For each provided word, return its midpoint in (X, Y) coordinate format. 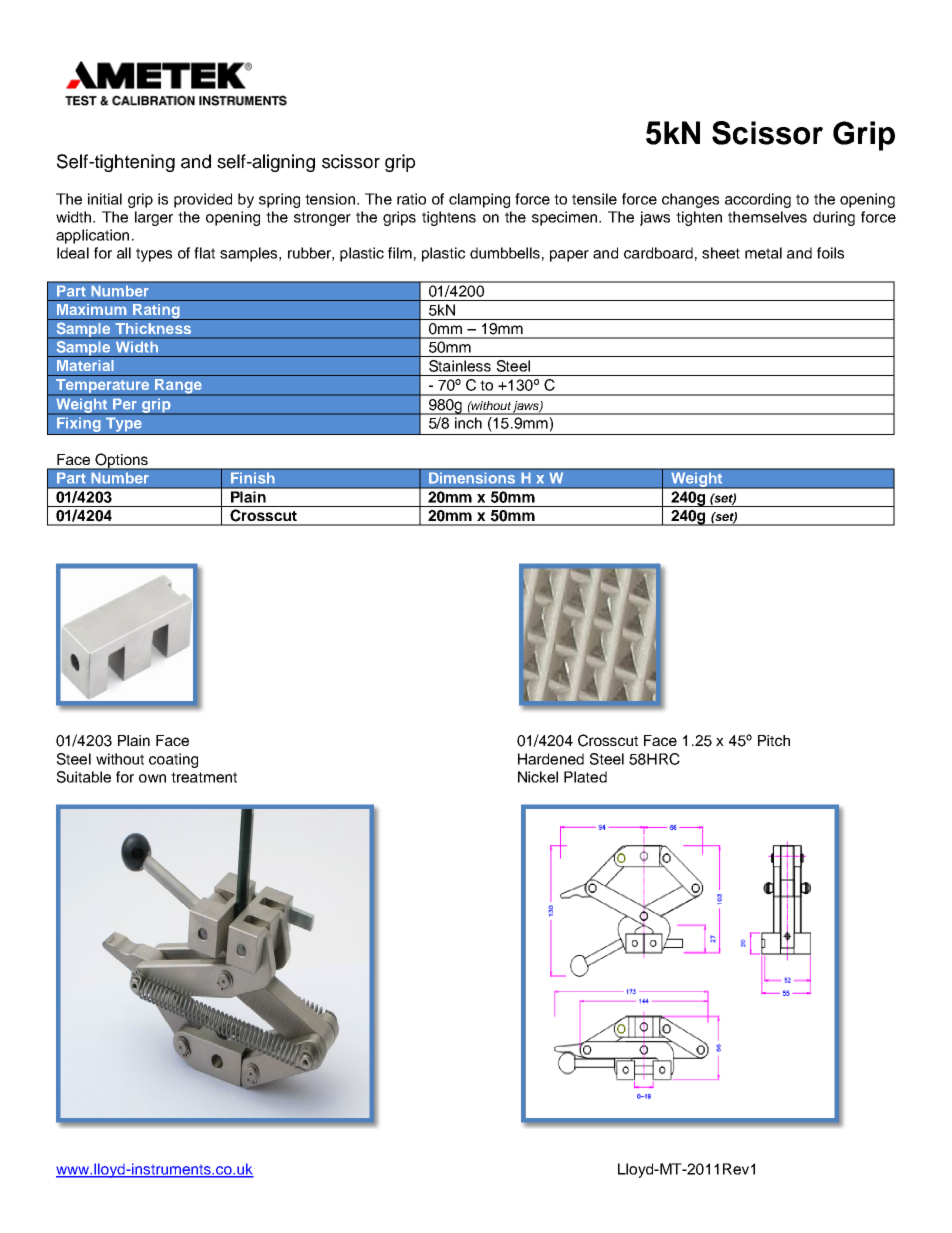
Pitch (774, 740)
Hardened (551, 759)
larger (154, 218)
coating (173, 760)
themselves (767, 217)
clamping (479, 200)
